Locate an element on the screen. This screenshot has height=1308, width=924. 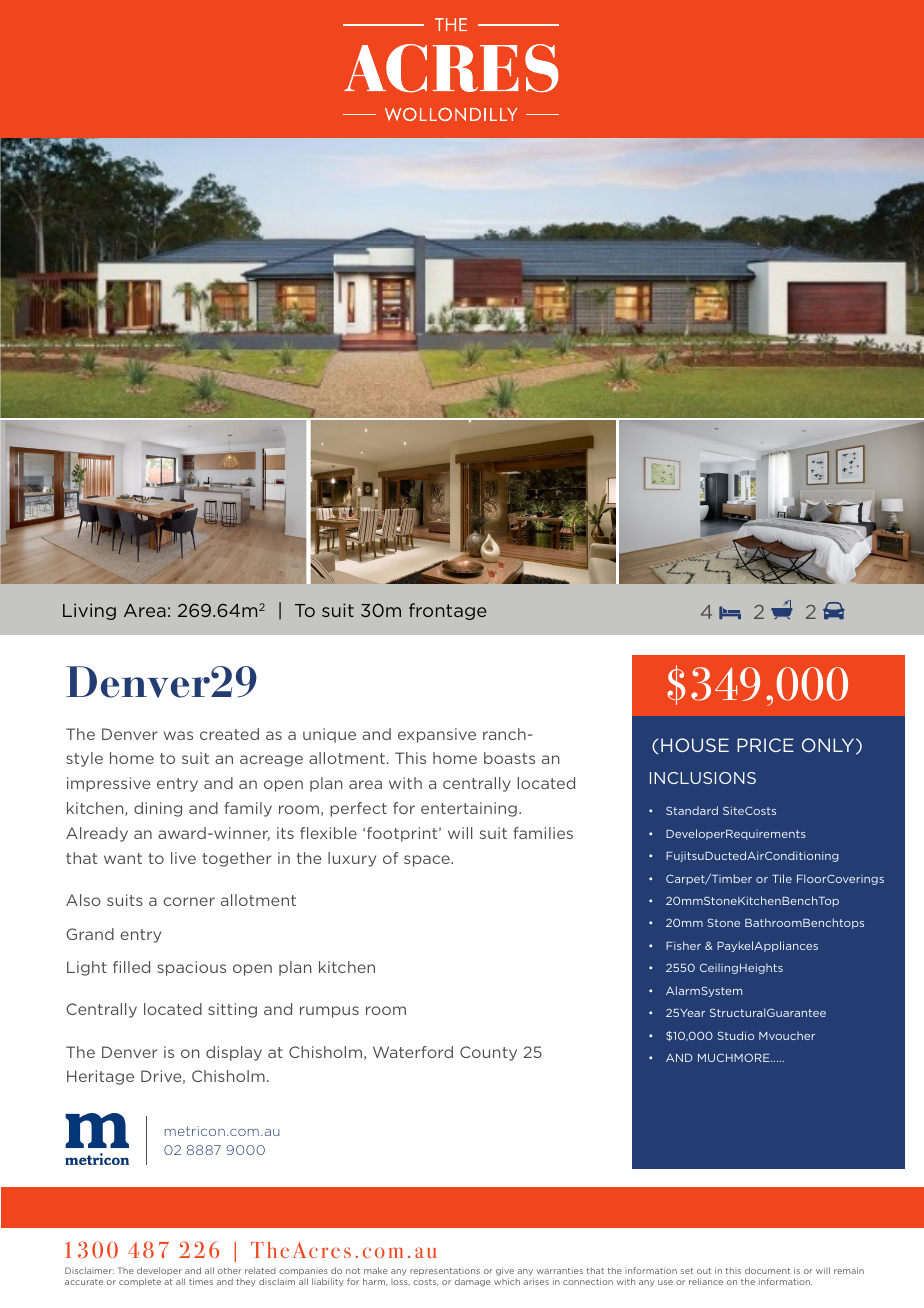
Tile is located at coordinates (782, 878).
